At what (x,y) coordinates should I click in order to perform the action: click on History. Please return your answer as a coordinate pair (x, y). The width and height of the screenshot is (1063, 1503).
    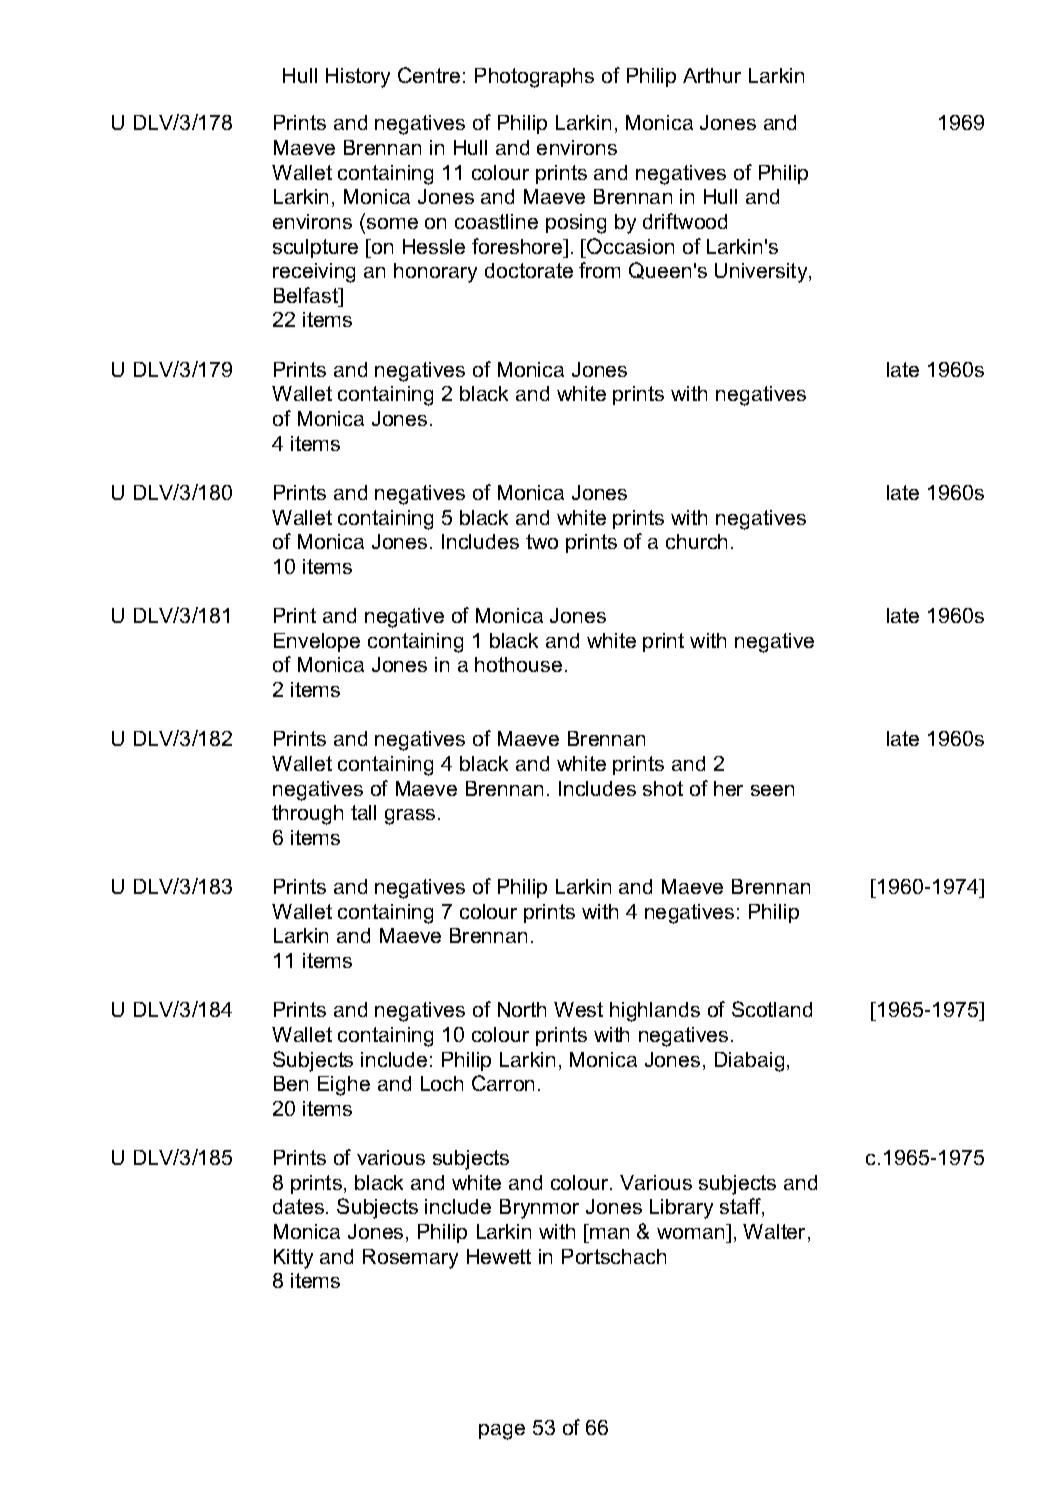
    Looking at the image, I should click on (358, 78).
